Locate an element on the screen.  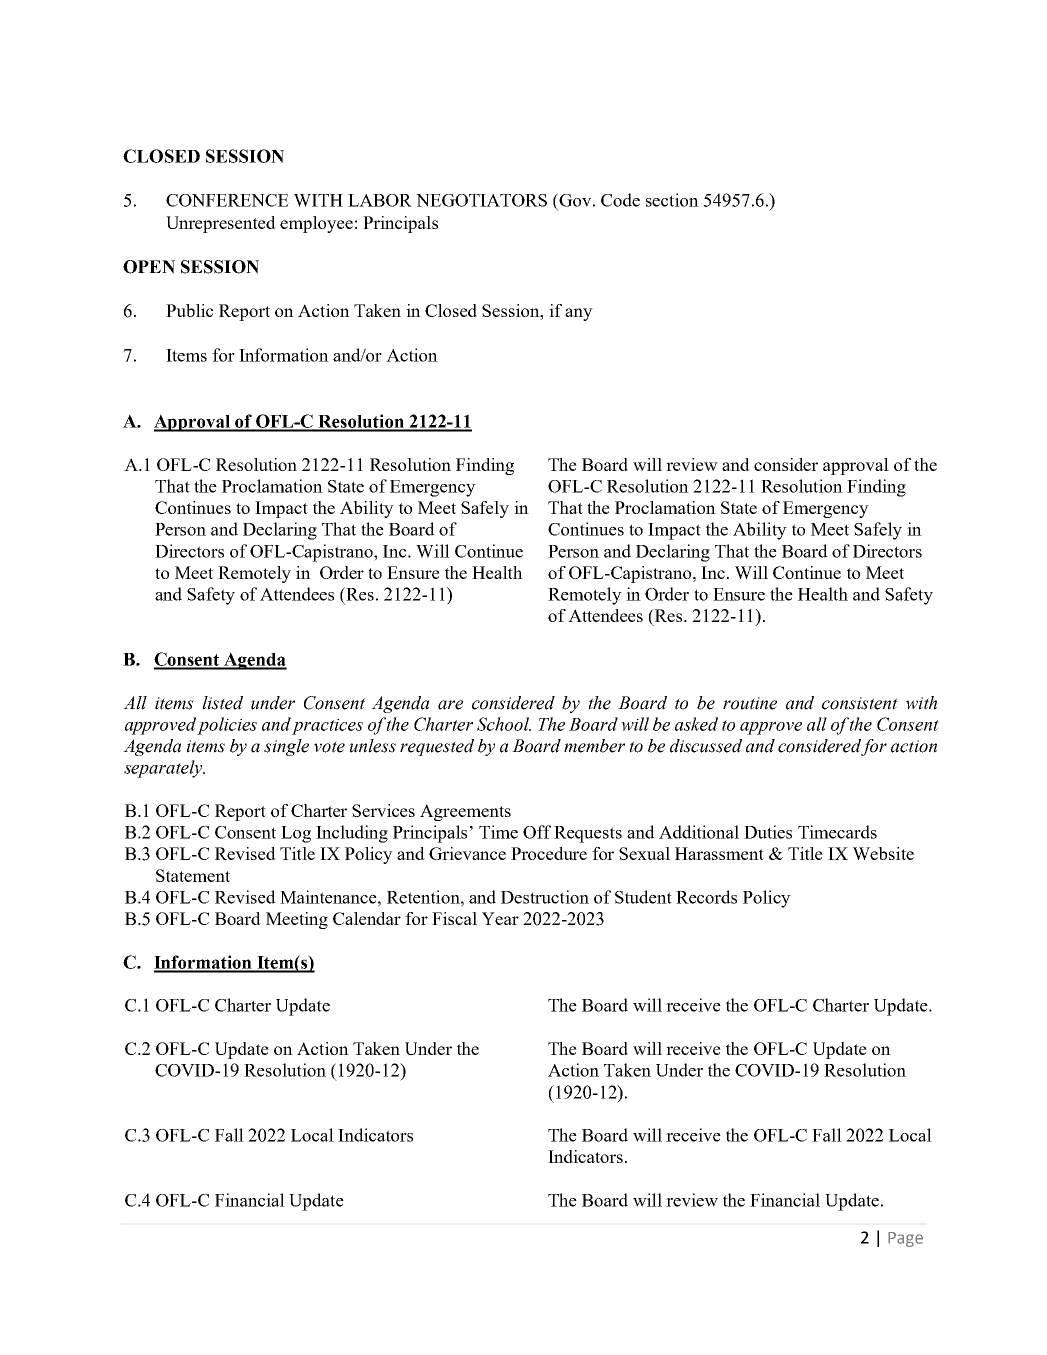
policies is located at coordinates (227, 726).
